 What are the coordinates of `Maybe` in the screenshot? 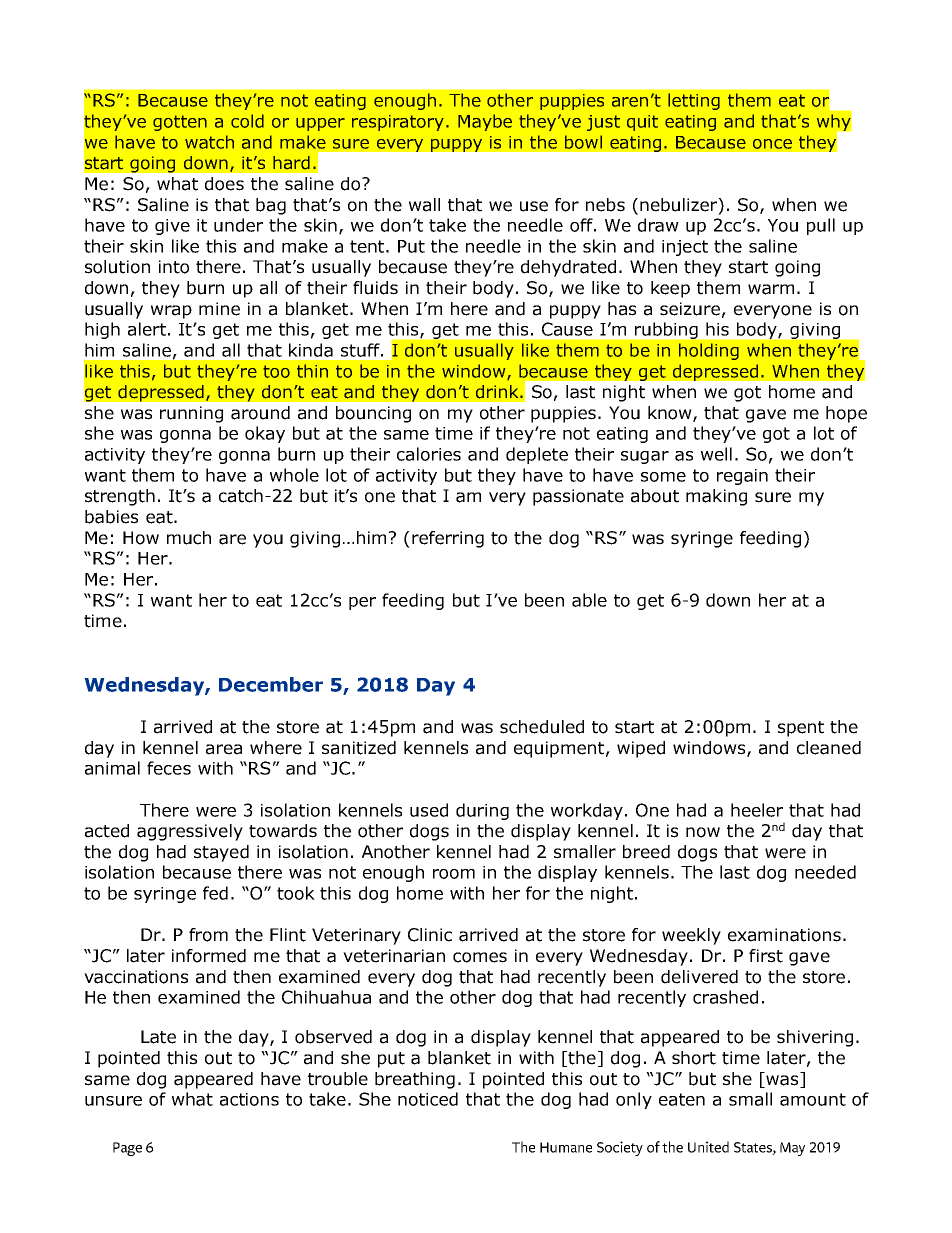 It's located at (485, 122).
